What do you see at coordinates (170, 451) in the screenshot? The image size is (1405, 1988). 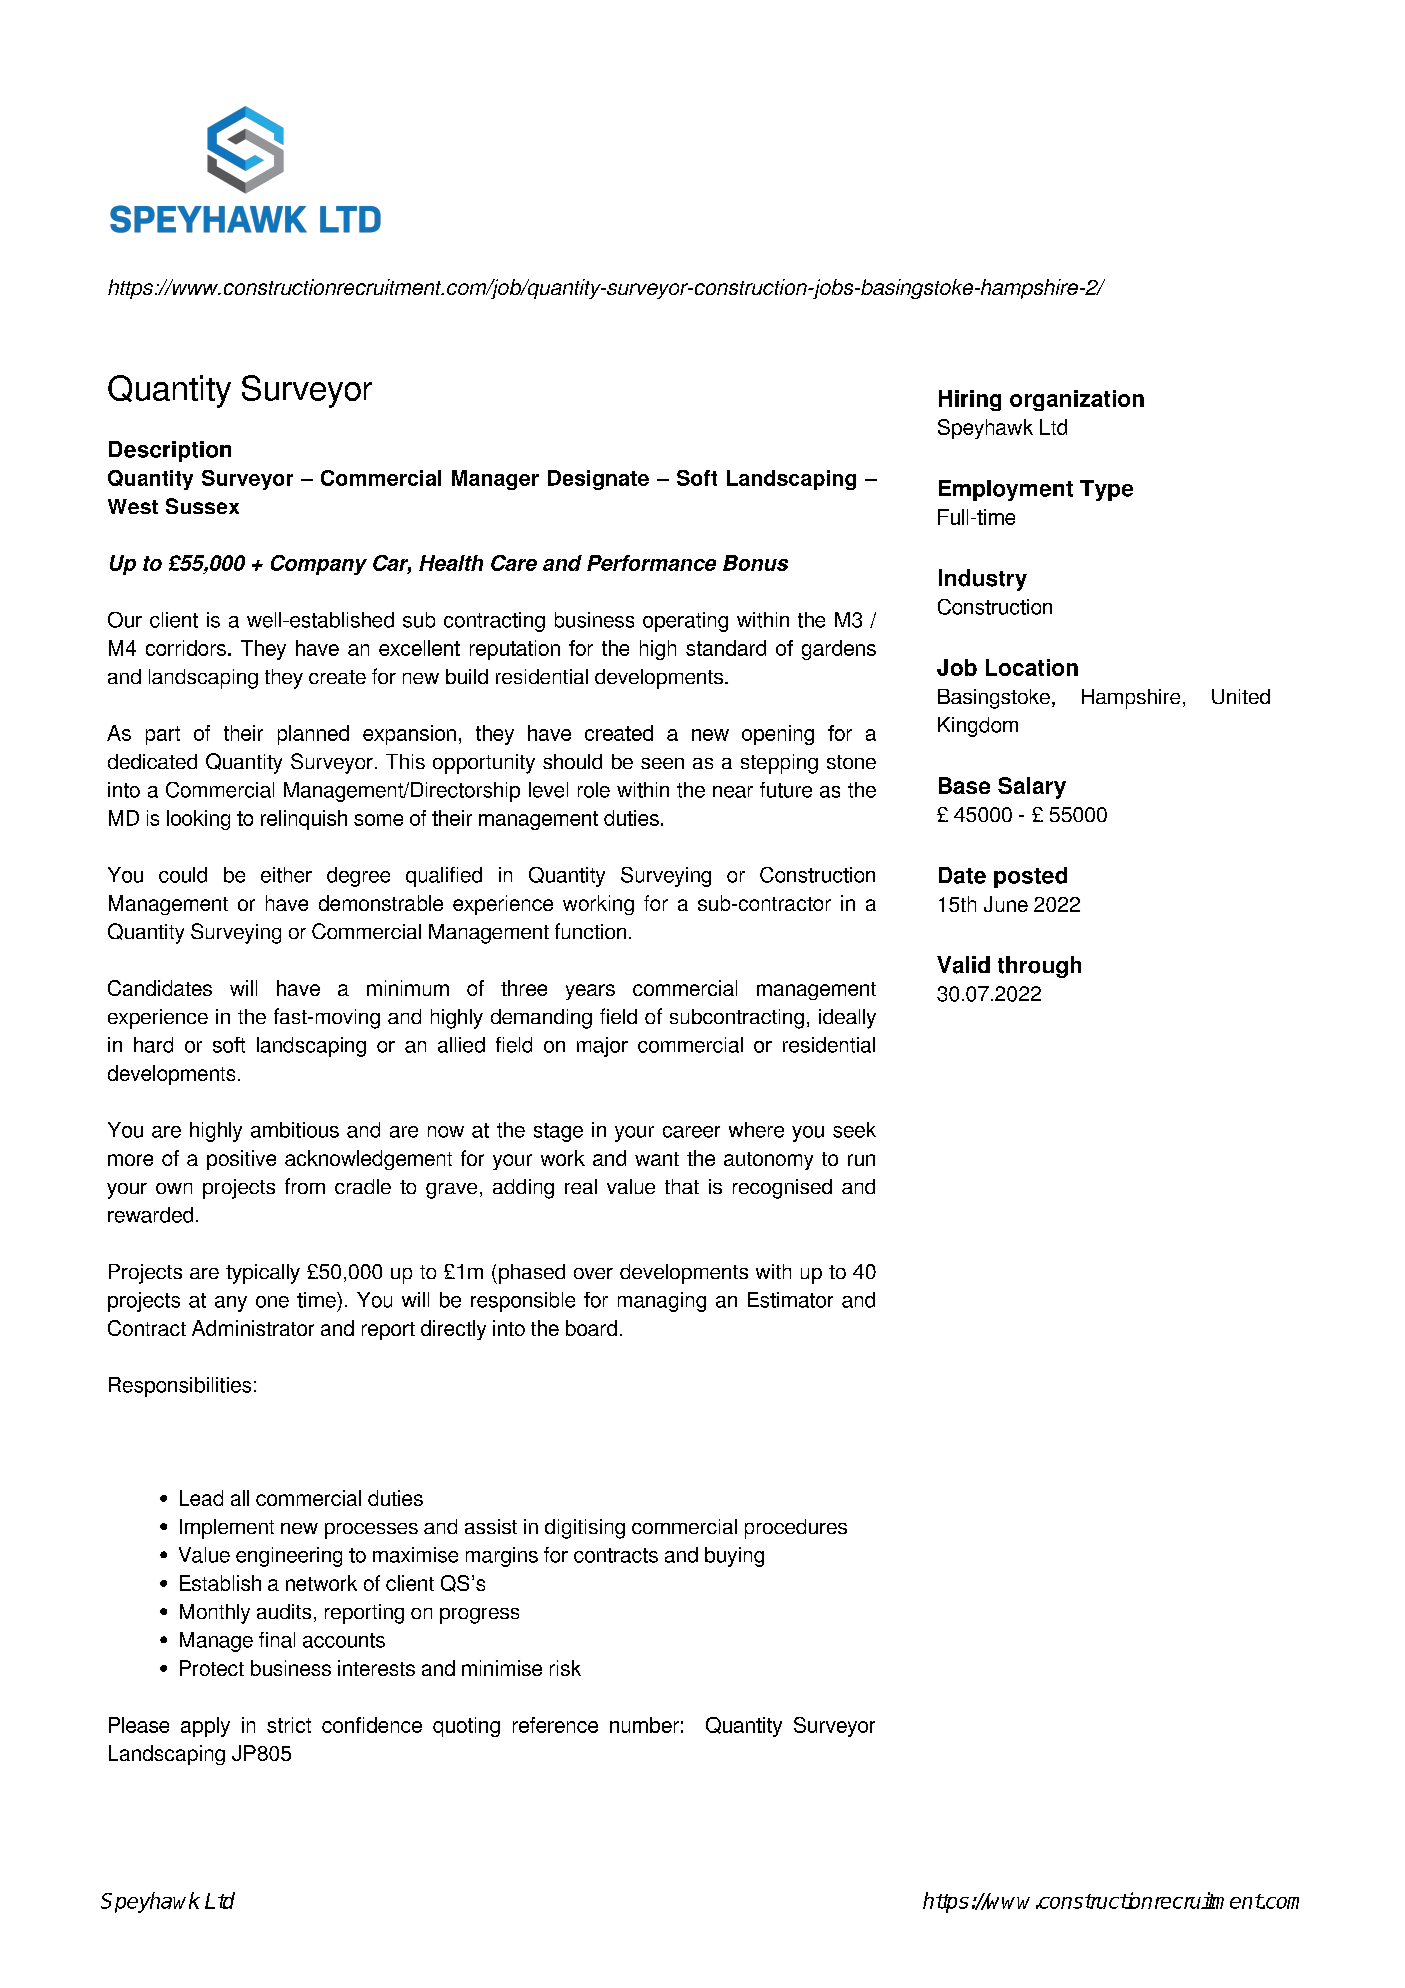 I see `Description` at bounding box center [170, 451].
